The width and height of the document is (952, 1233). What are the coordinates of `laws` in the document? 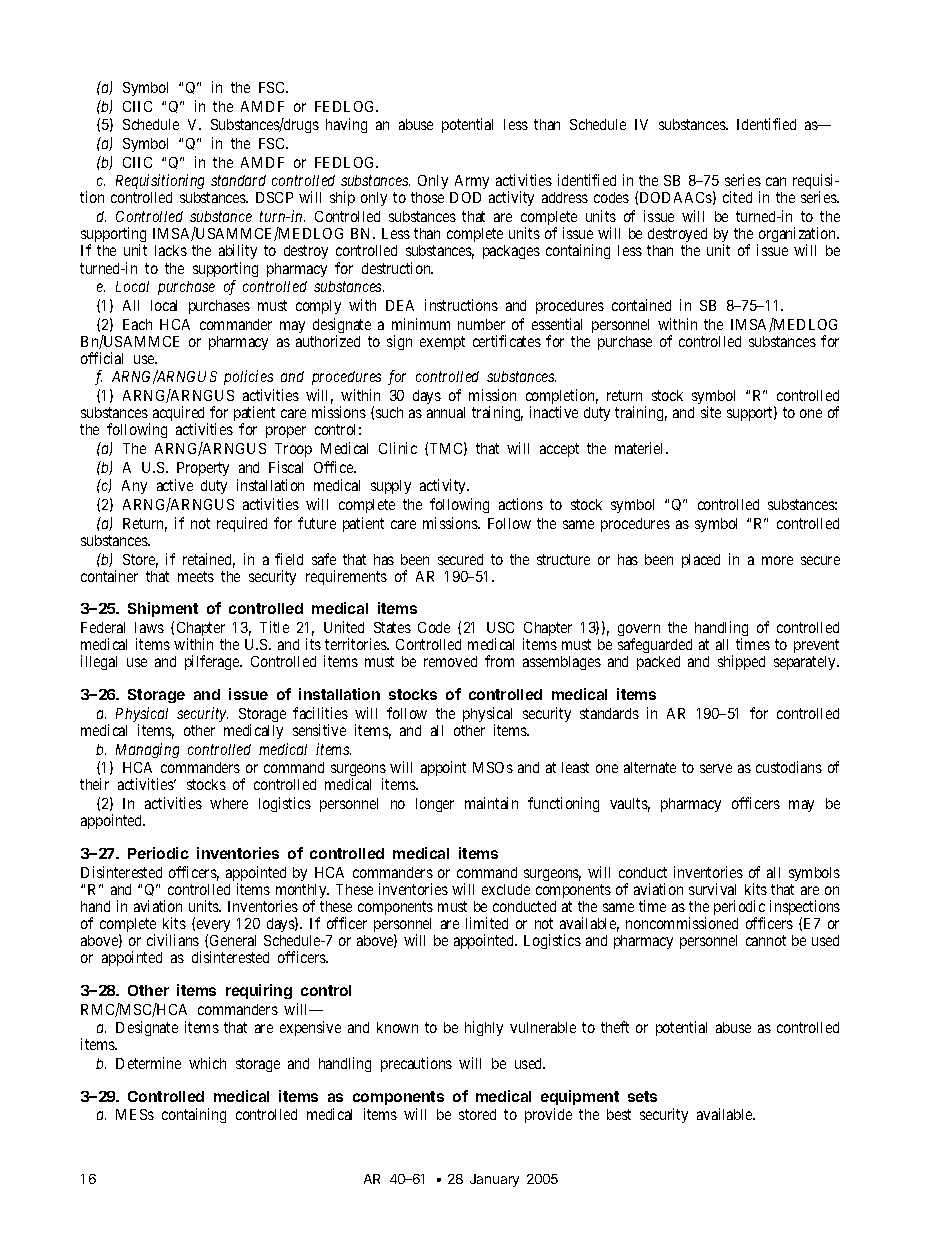 It's located at (149, 627).
